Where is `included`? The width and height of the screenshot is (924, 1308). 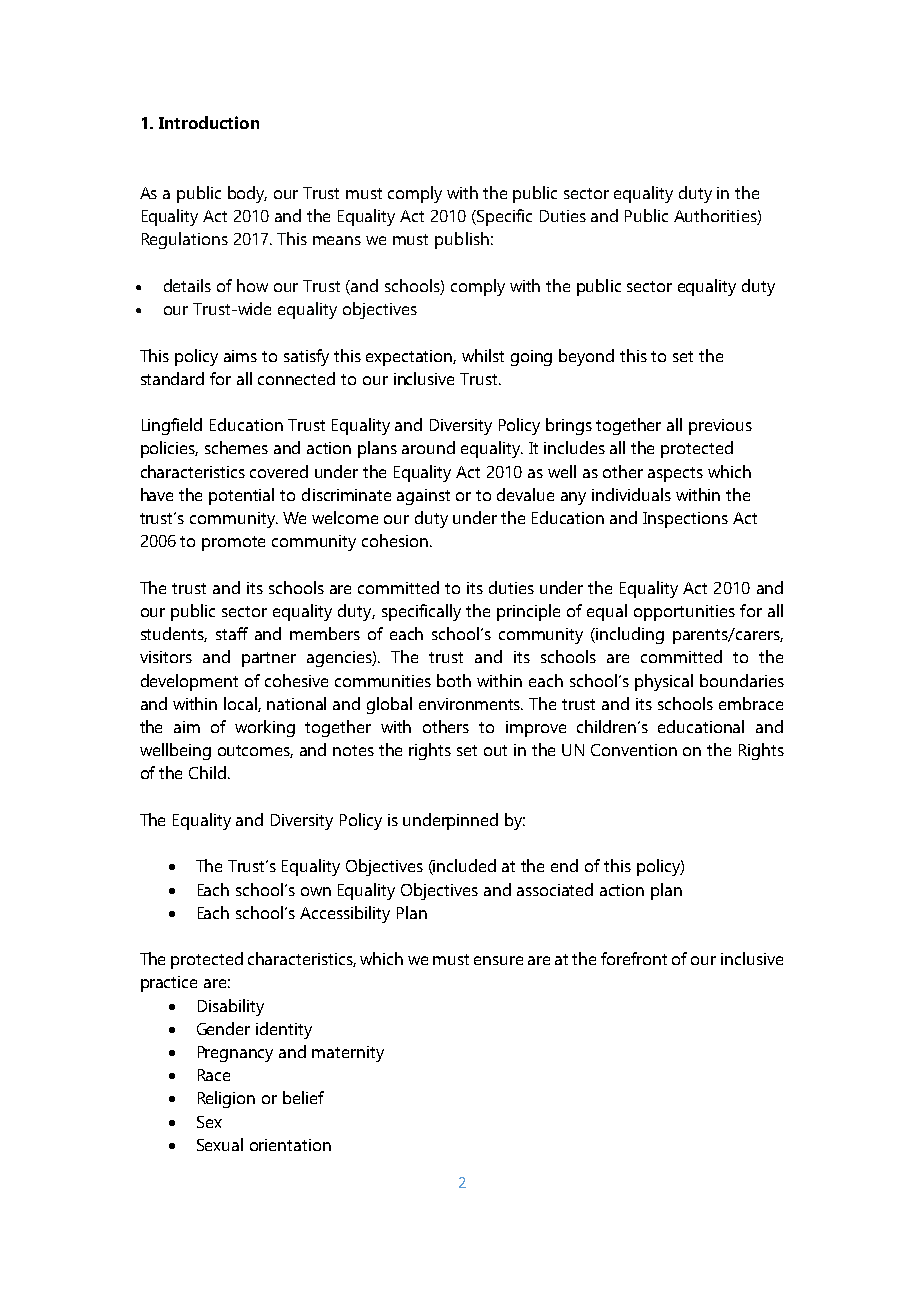
included is located at coordinates (464, 867).
